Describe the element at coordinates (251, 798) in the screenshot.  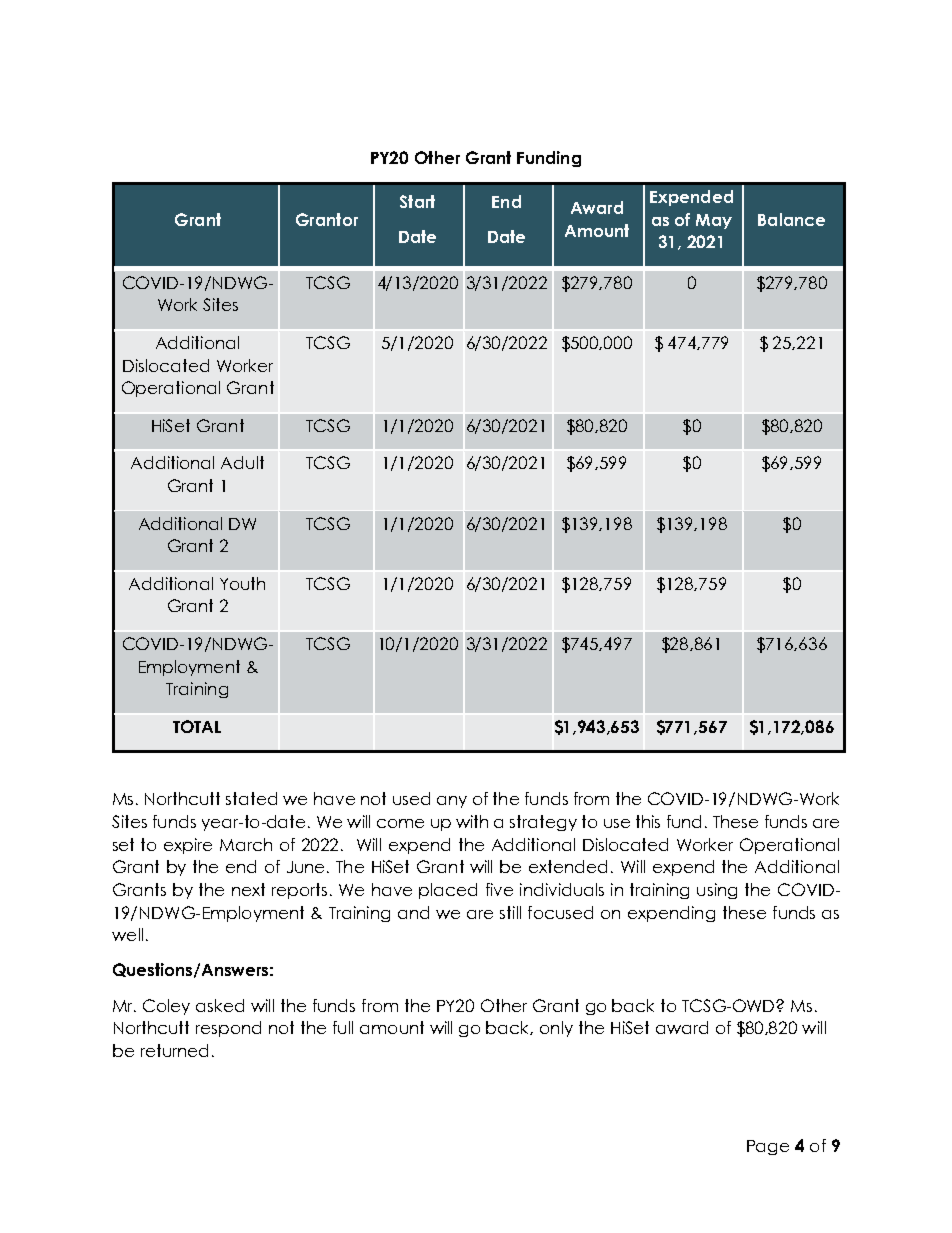
I see `stated` at that location.
